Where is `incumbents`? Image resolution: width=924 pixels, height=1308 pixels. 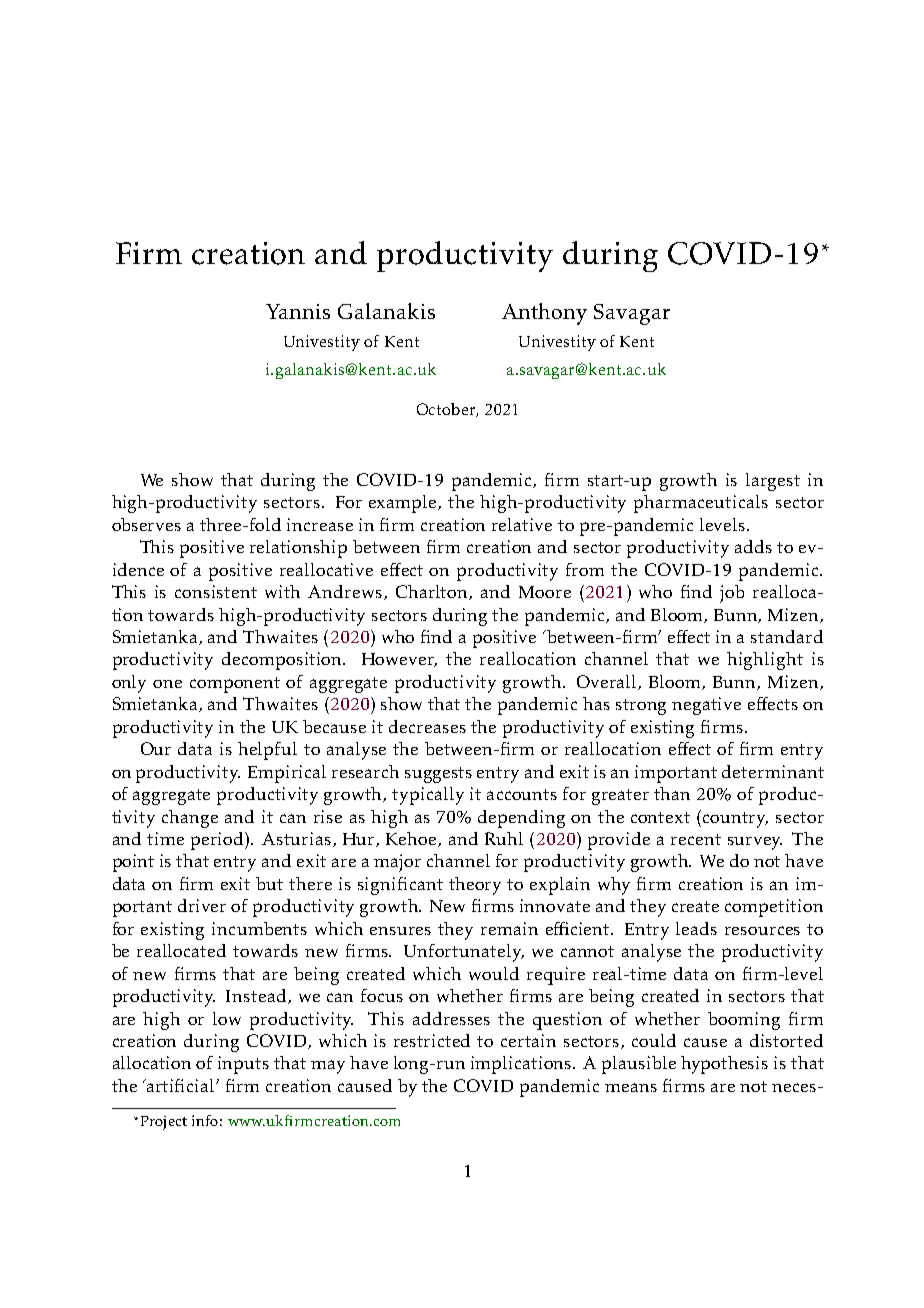
incumbents is located at coordinates (259, 928).
